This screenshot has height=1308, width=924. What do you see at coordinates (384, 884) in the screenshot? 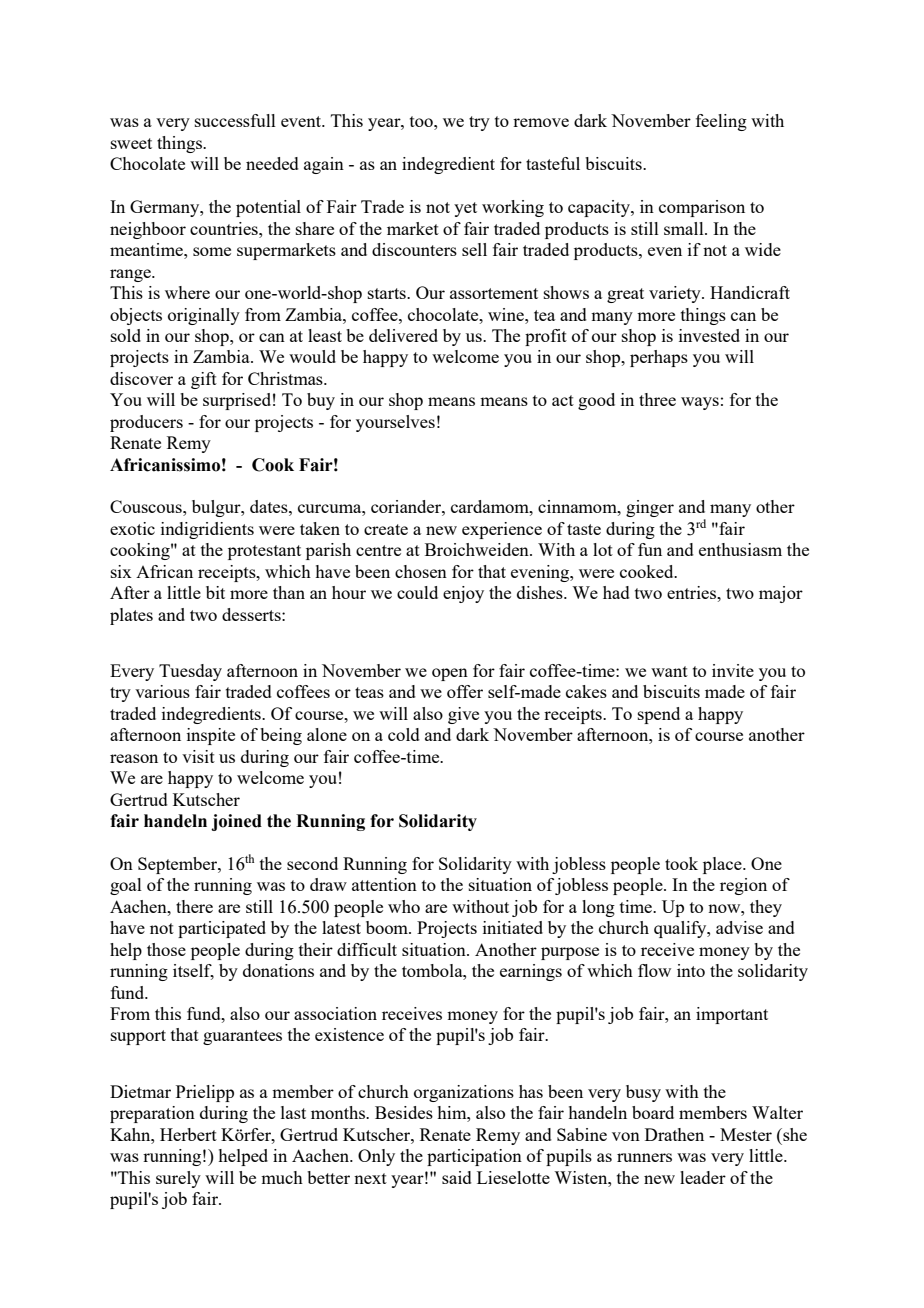
I see `attention` at bounding box center [384, 884].
